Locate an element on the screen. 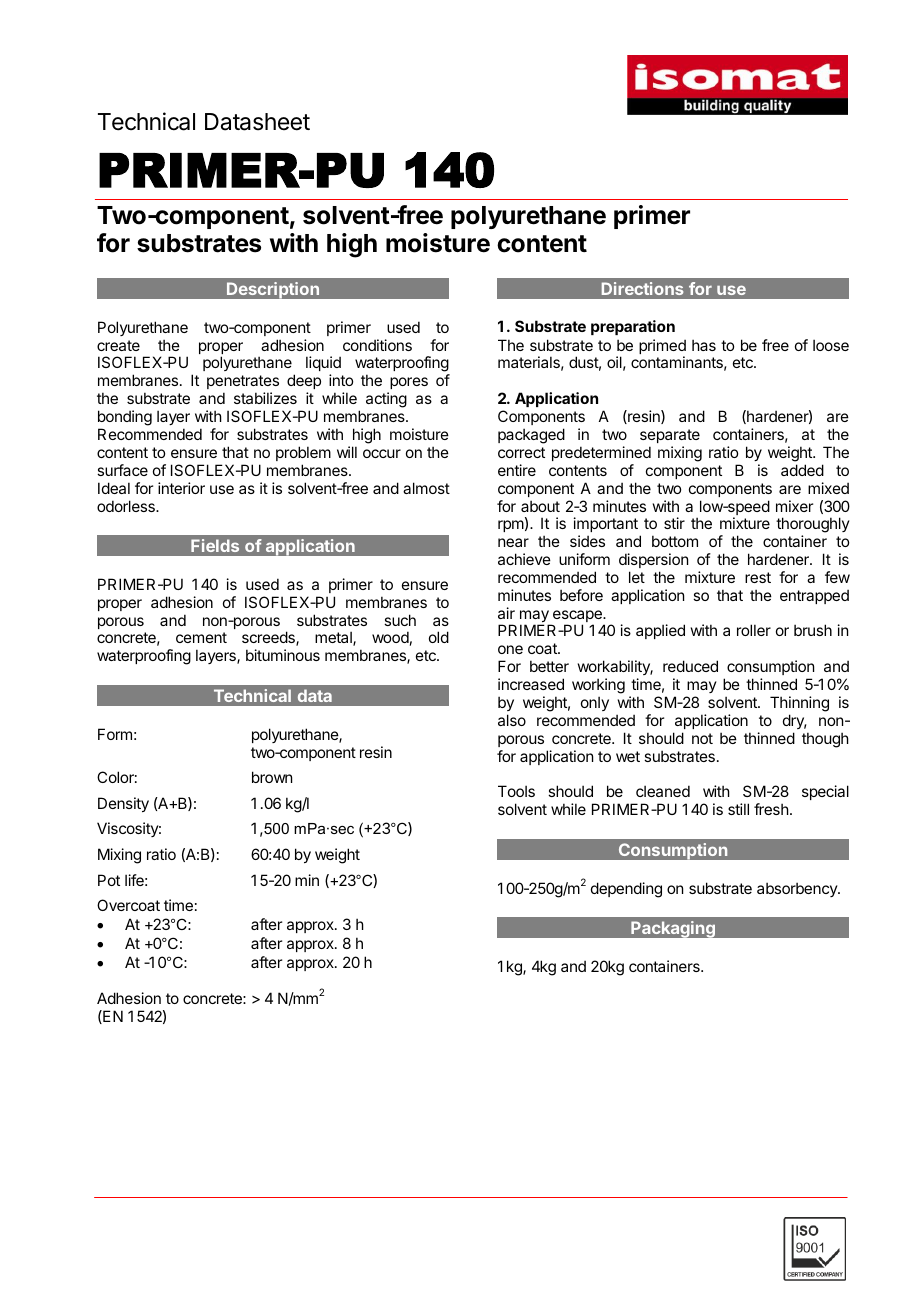 The image size is (924, 1308). conditions is located at coordinates (377, 345).
